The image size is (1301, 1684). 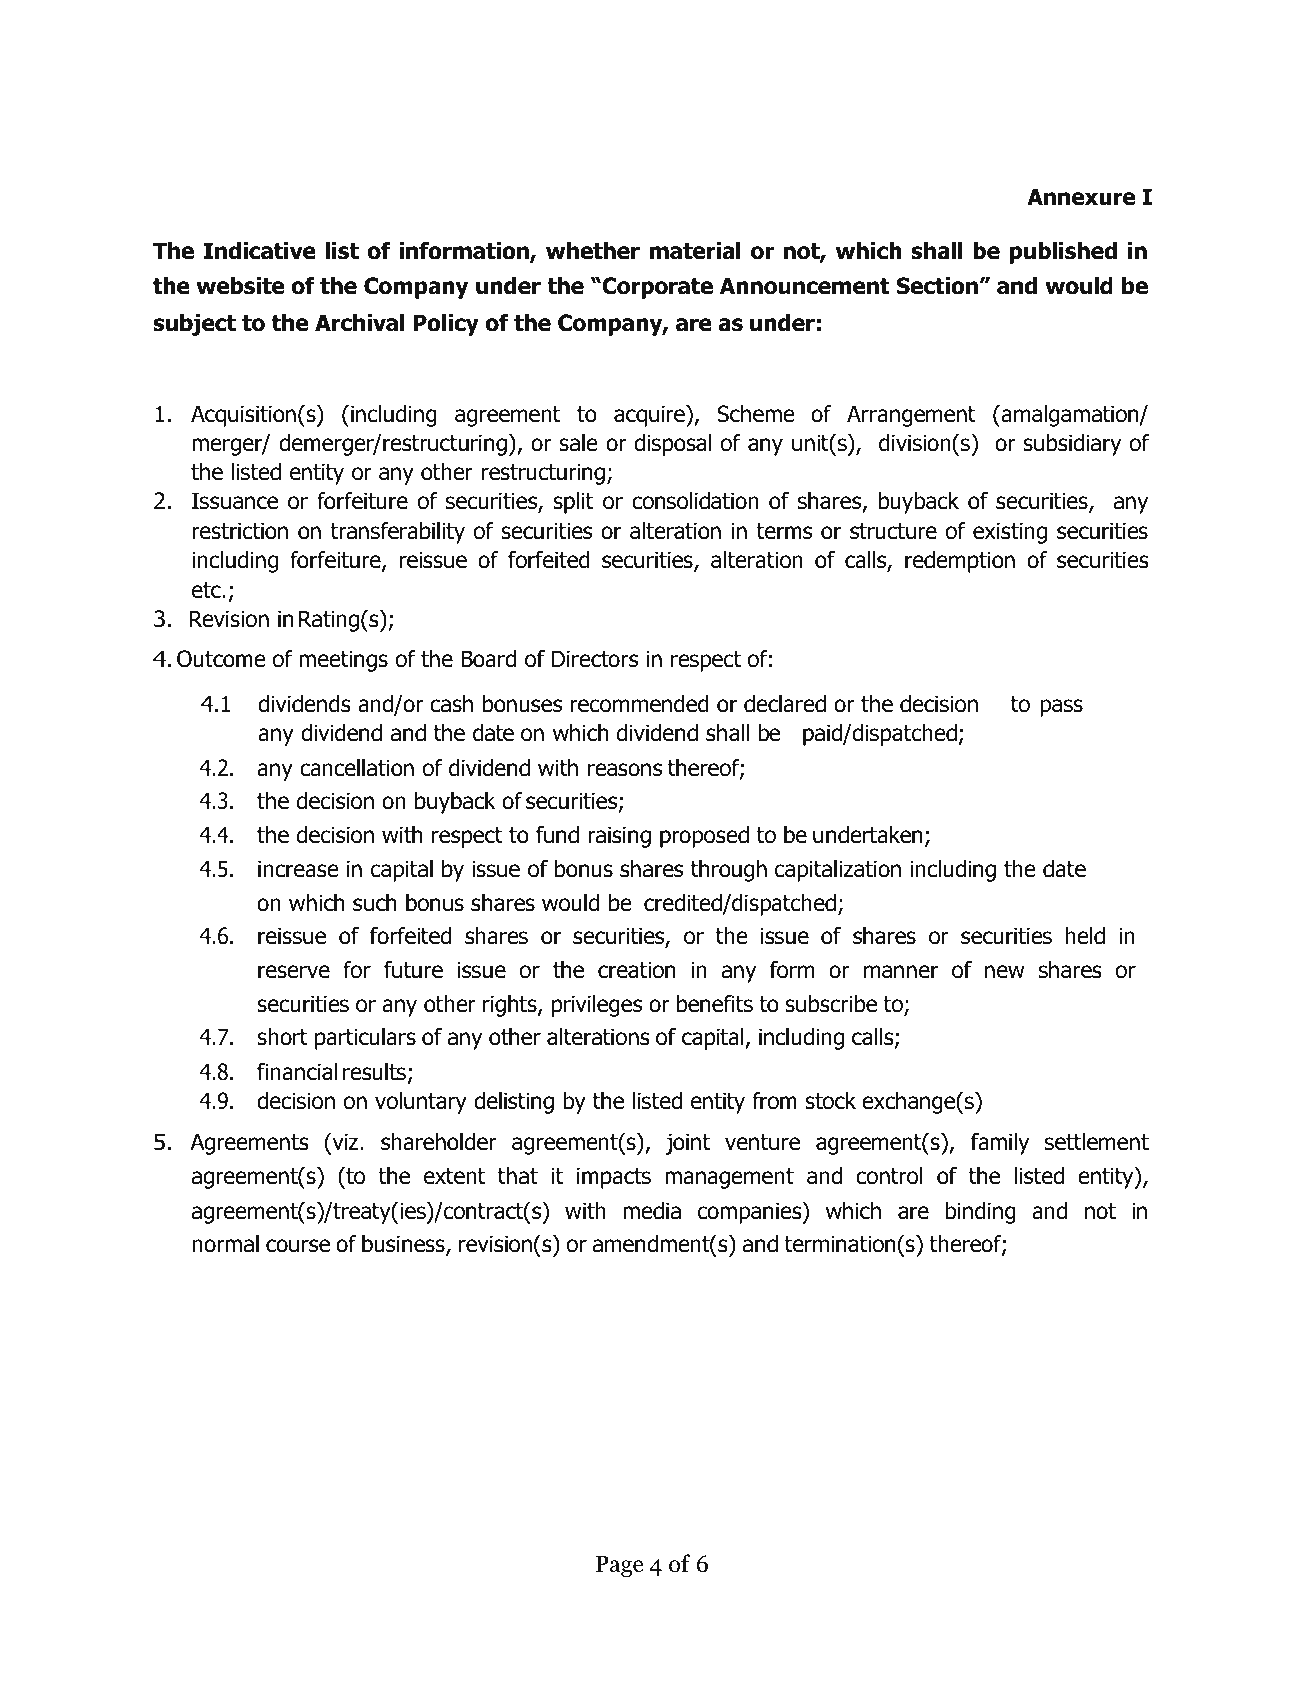 I want to click on meetings, so click(x=343, y=661).
